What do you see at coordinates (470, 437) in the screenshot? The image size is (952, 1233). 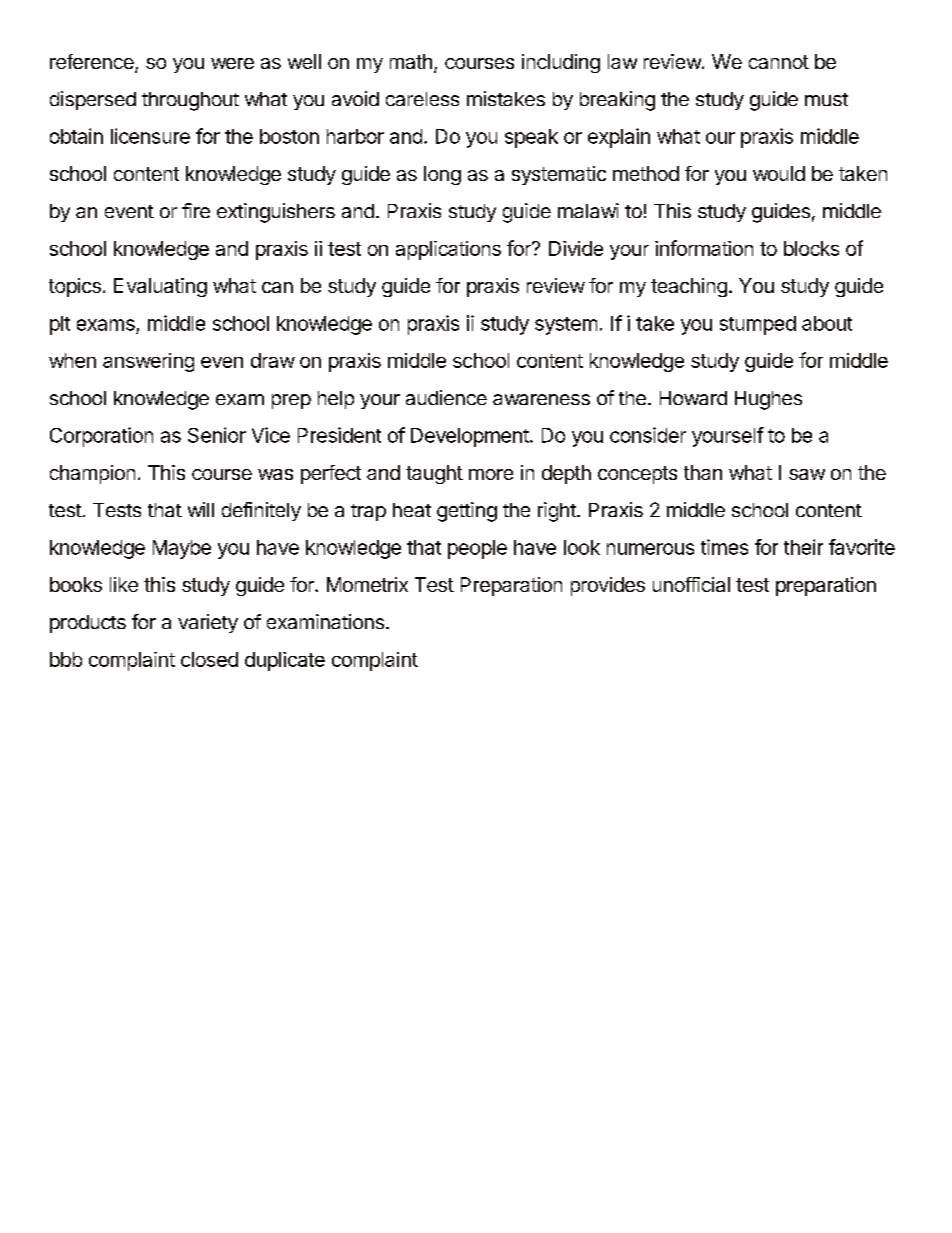 I see `Development` at bounding box center [470, 437].
